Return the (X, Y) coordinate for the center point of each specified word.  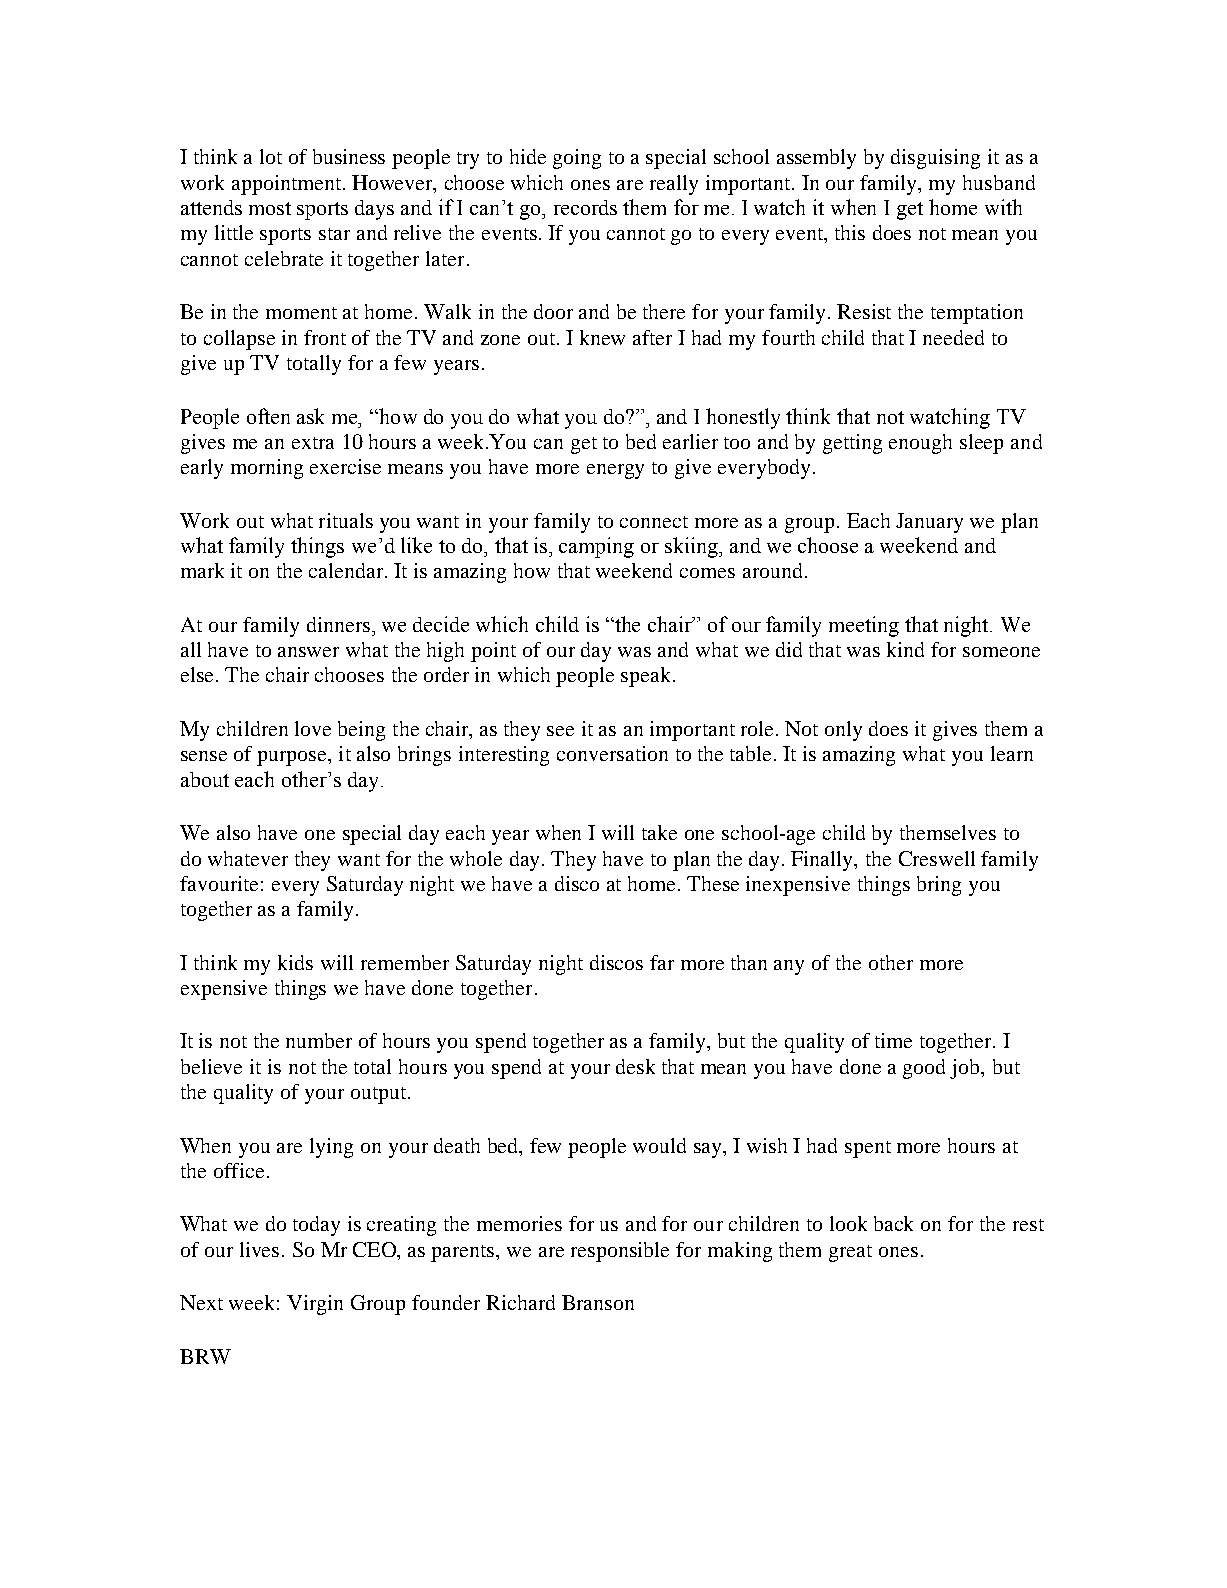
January (929, 523)
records (585, 207)
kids (295, 962)
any (789, 967)
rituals (346, 520)
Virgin (315, 1305)
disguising (935, 159)
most (270, 208)
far (662, 962)
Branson (598, 1302)
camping (596, 547)
